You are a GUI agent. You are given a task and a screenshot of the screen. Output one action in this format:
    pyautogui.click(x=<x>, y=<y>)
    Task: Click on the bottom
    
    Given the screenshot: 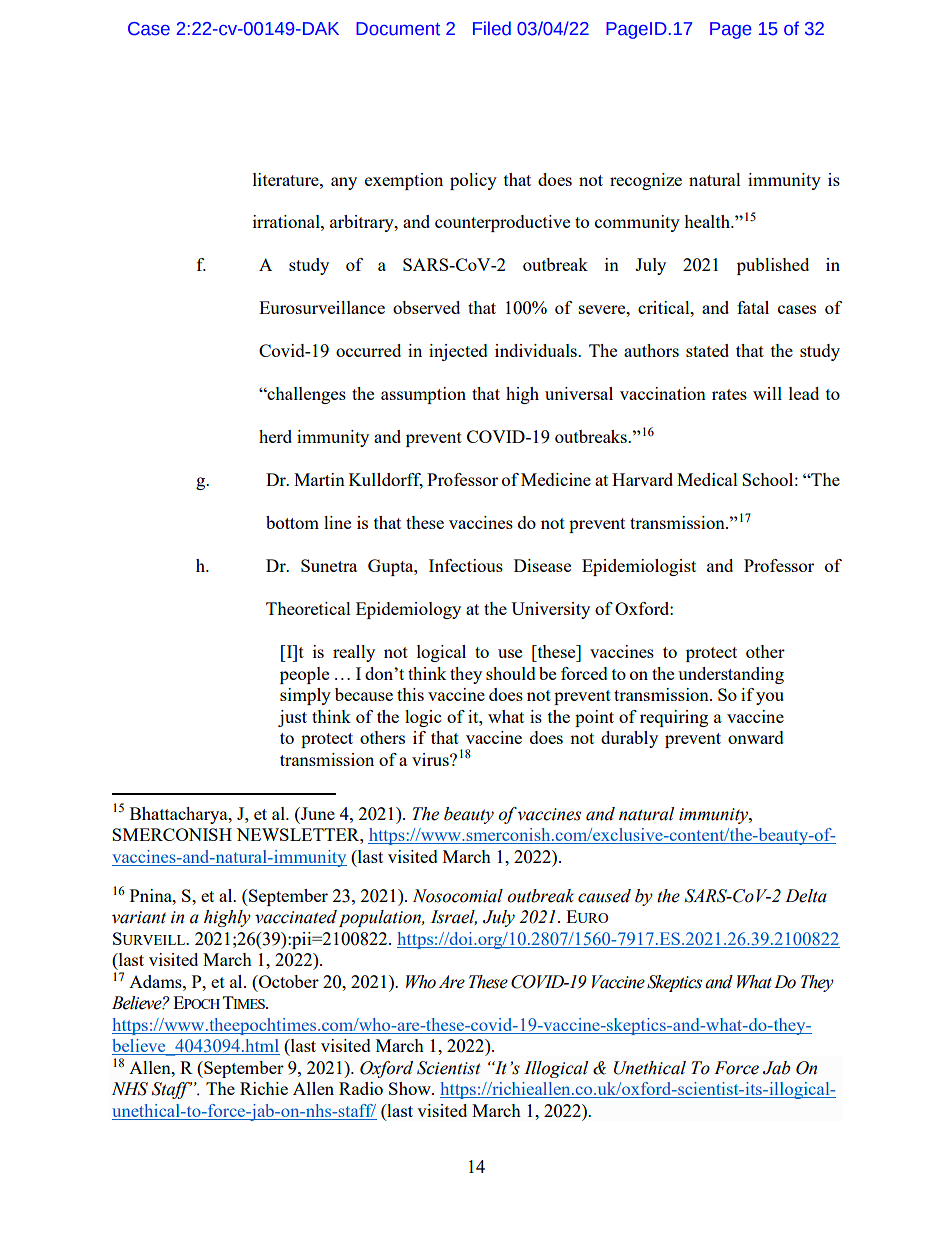 What is the action you would take?
    pyautogui.click(x=292, y=522)
